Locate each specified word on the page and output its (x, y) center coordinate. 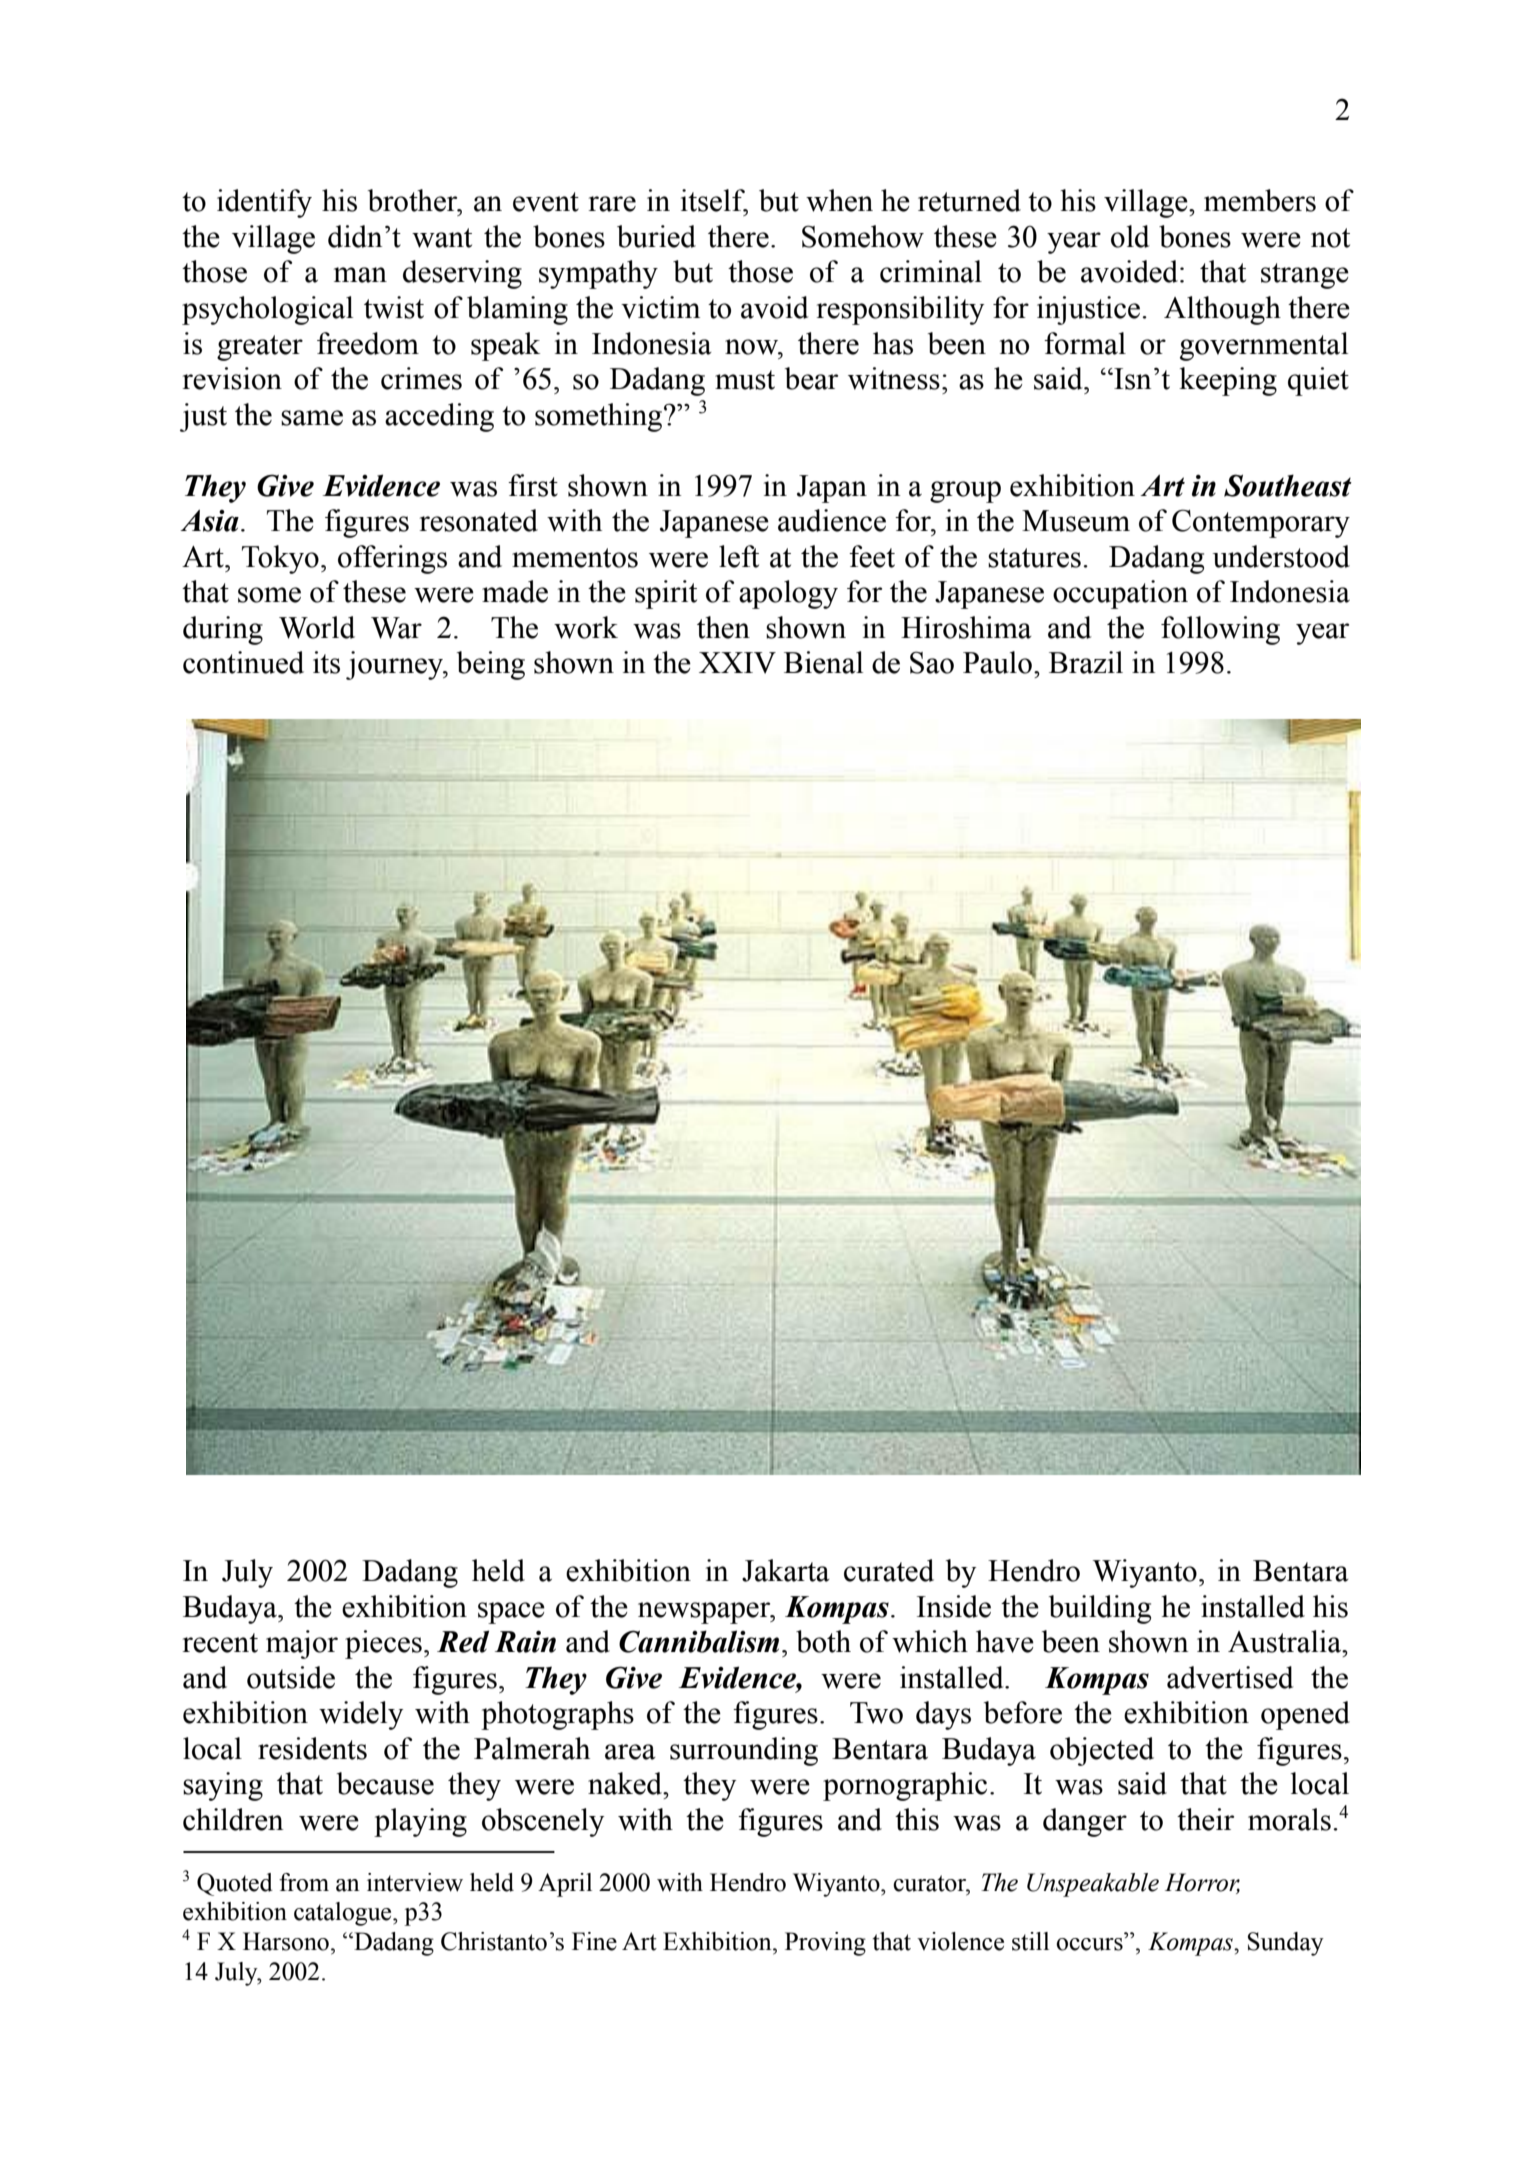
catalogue (344, 1914)
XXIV (737, 663)
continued (243, 662)
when (839, 200)
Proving (825, 1944)
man (360, 275)
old (1130, 236)
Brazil (1086, 662)
